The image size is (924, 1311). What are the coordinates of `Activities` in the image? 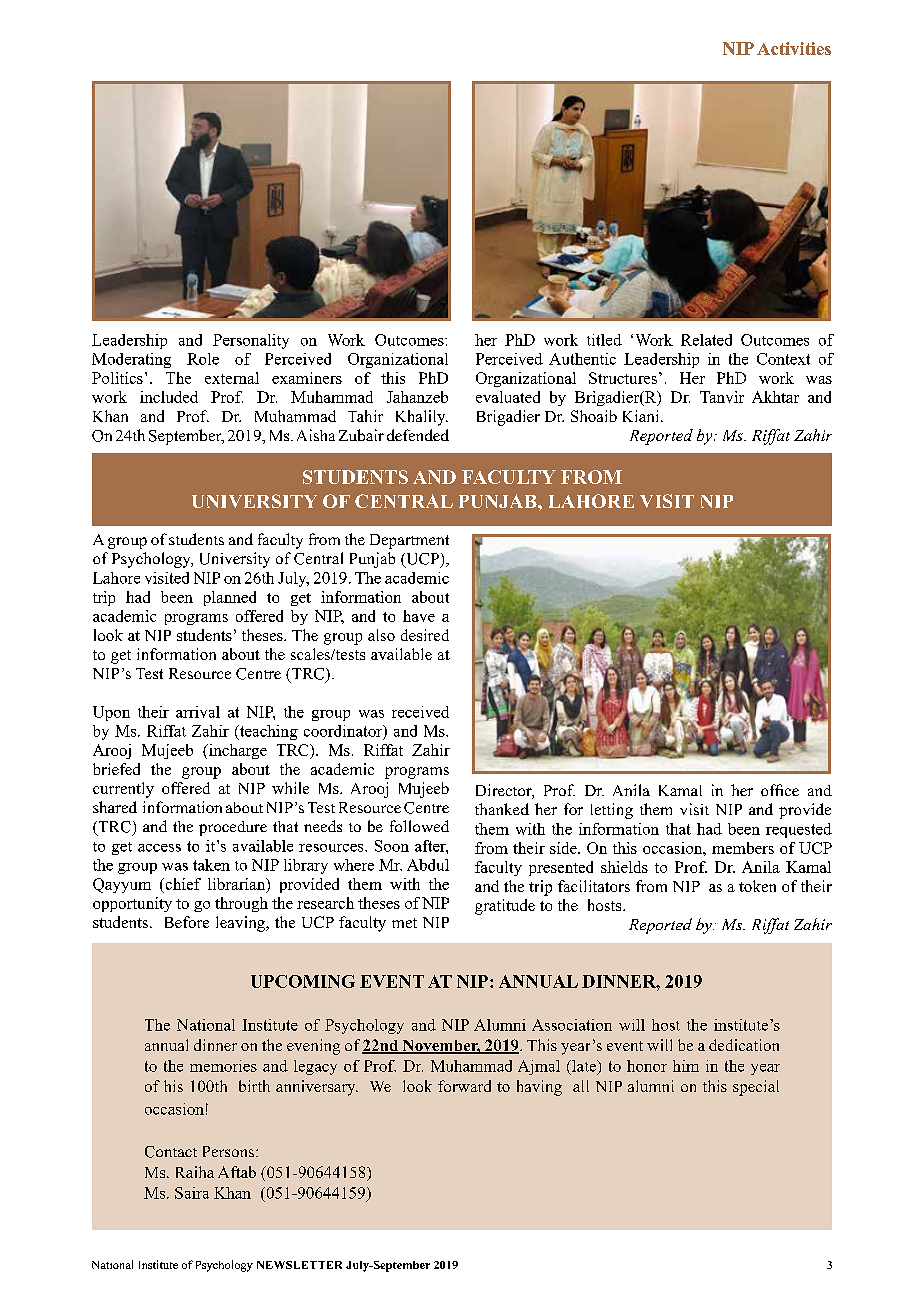 It's located at (794, 48).
